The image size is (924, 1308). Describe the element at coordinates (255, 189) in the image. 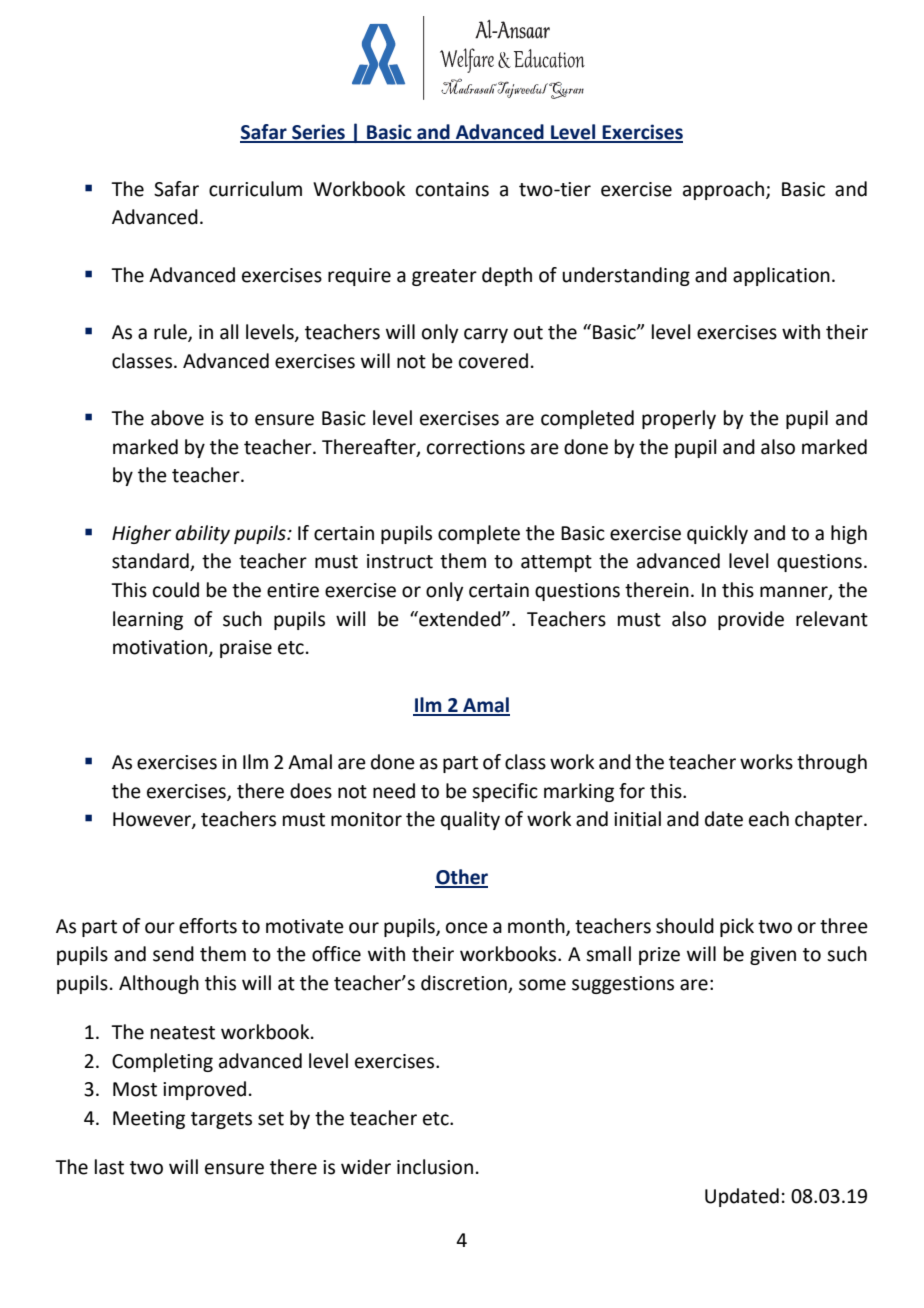

I see `curriculum` at that location.
